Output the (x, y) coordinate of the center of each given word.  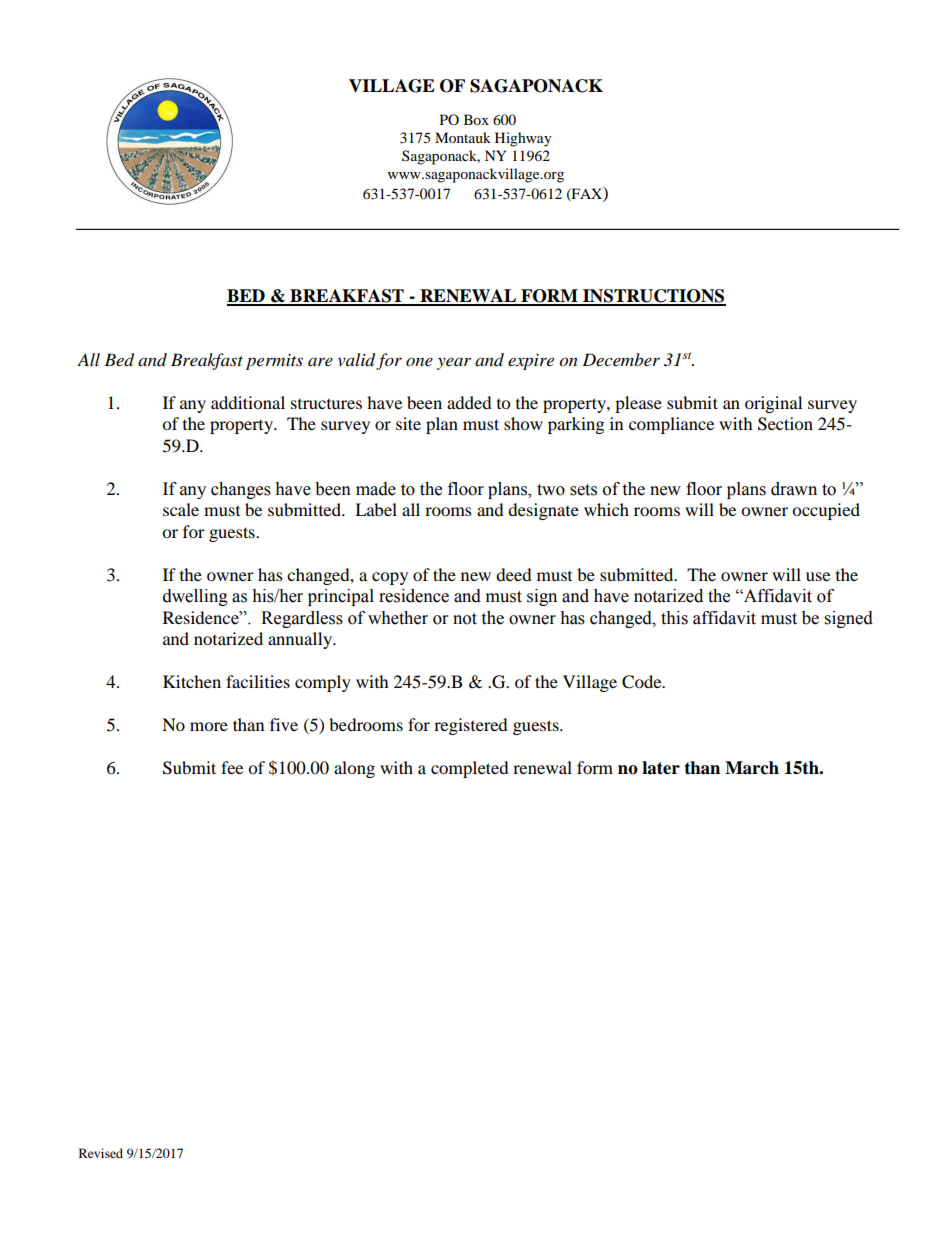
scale (181, 509)
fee (232, 767)
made (376, 489)
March (752, 768)
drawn (794, 489)
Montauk (463, 137)
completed (470, 769)
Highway (523, 139)
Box (476, 119)
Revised (101, 1153)
